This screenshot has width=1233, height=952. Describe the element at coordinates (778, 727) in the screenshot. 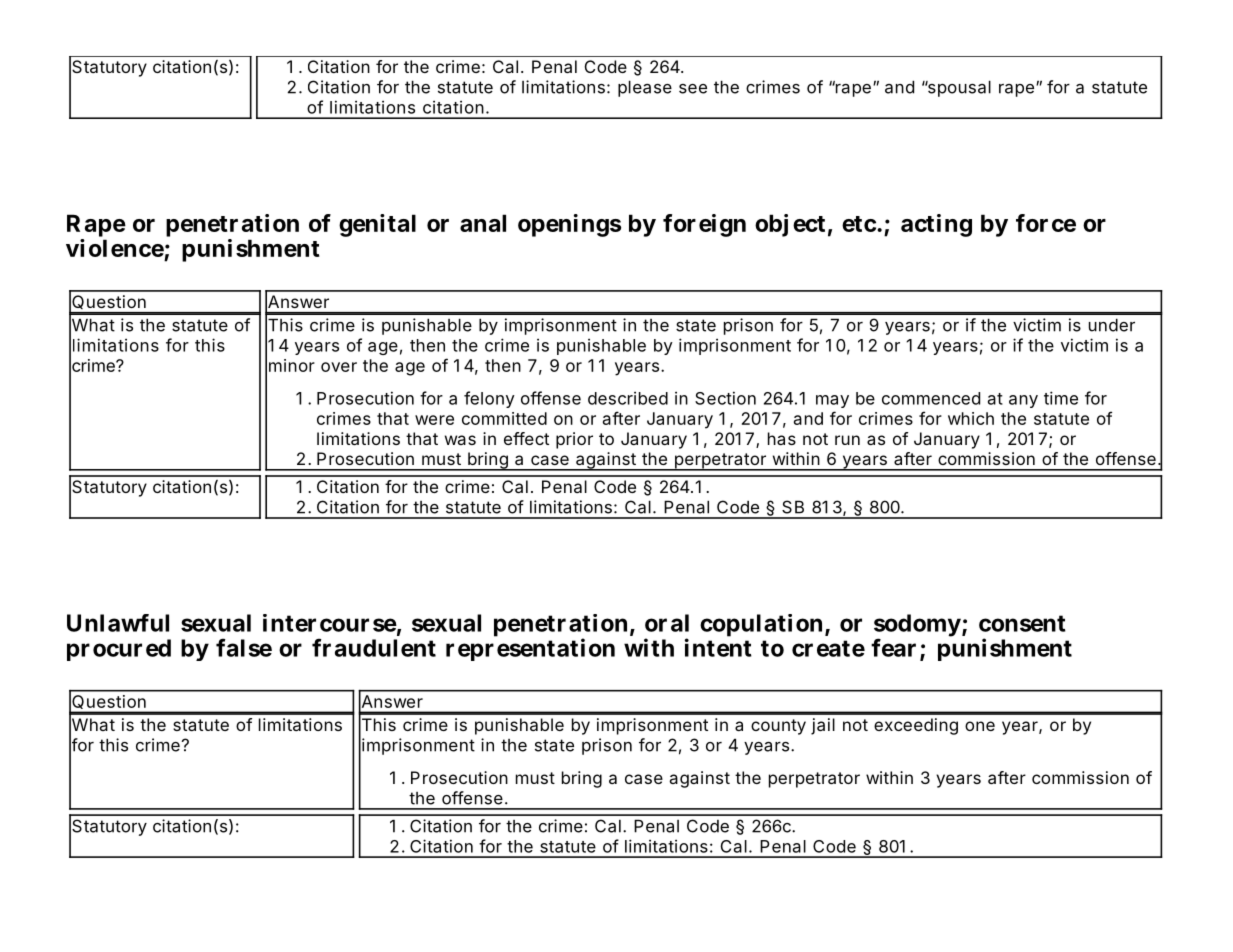

I see `county` at that location.
